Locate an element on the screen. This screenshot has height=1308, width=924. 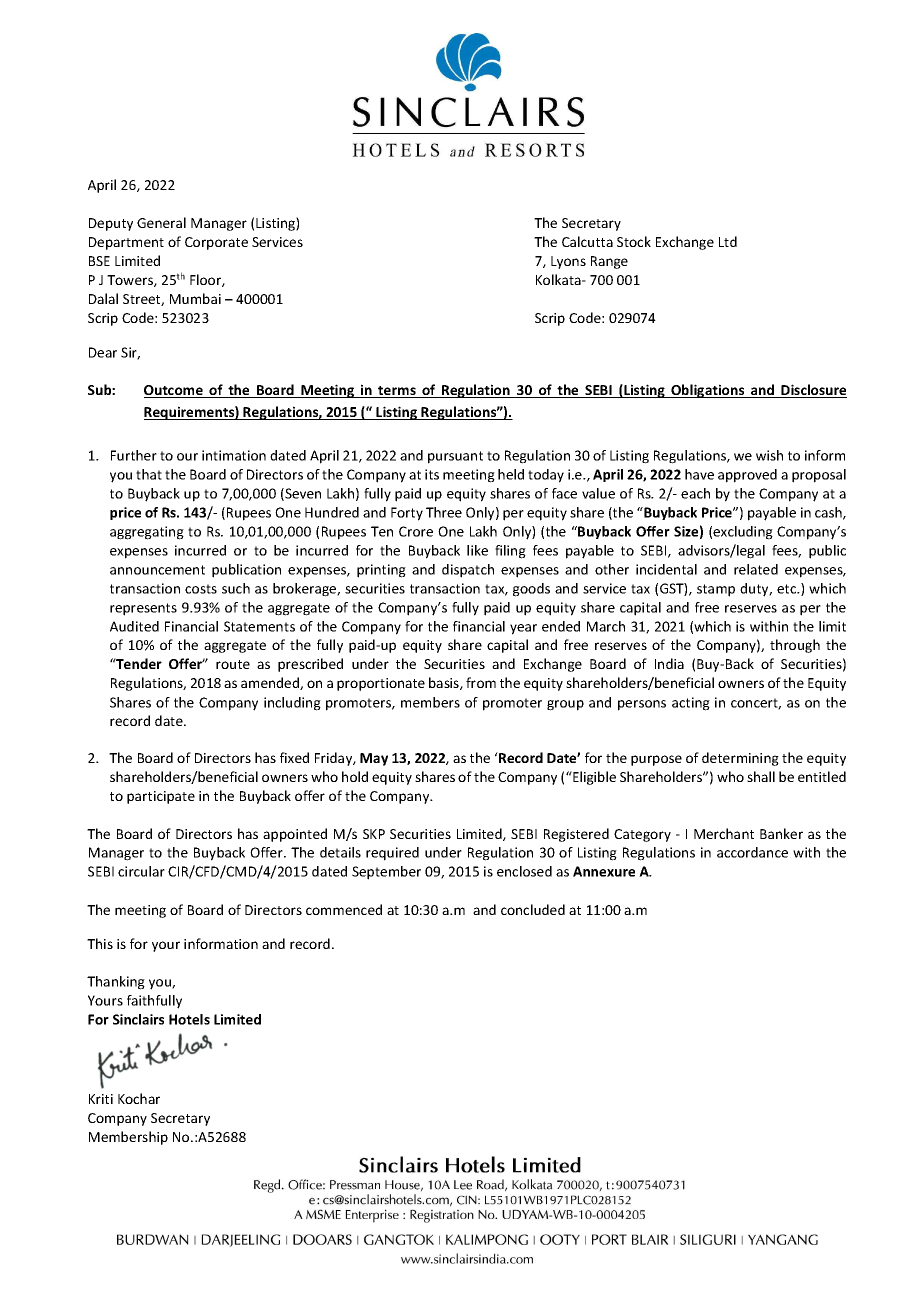
route is located at coordinates (233, 664).
